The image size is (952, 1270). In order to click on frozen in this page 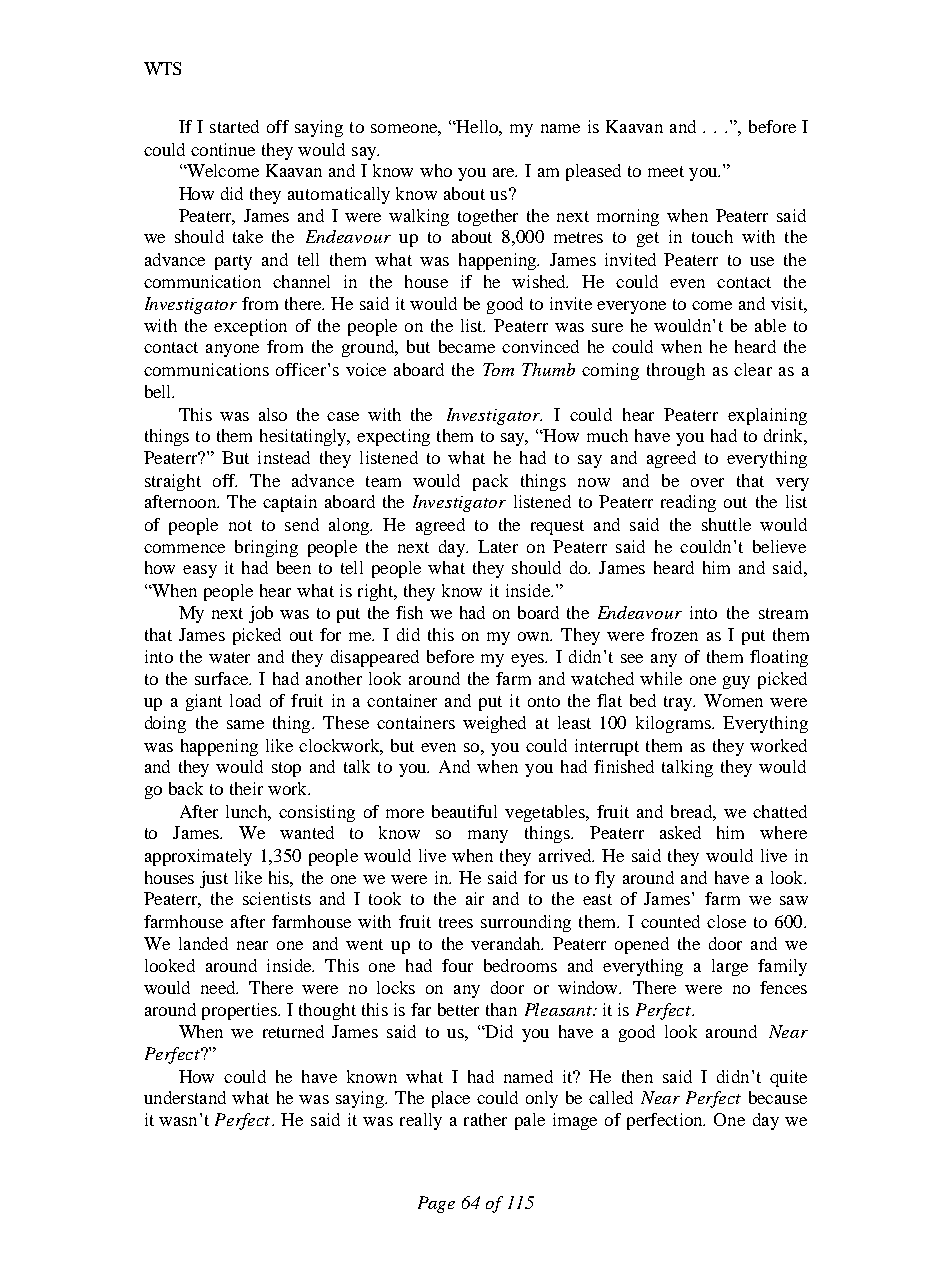, I will do `click(674, 634)`.
